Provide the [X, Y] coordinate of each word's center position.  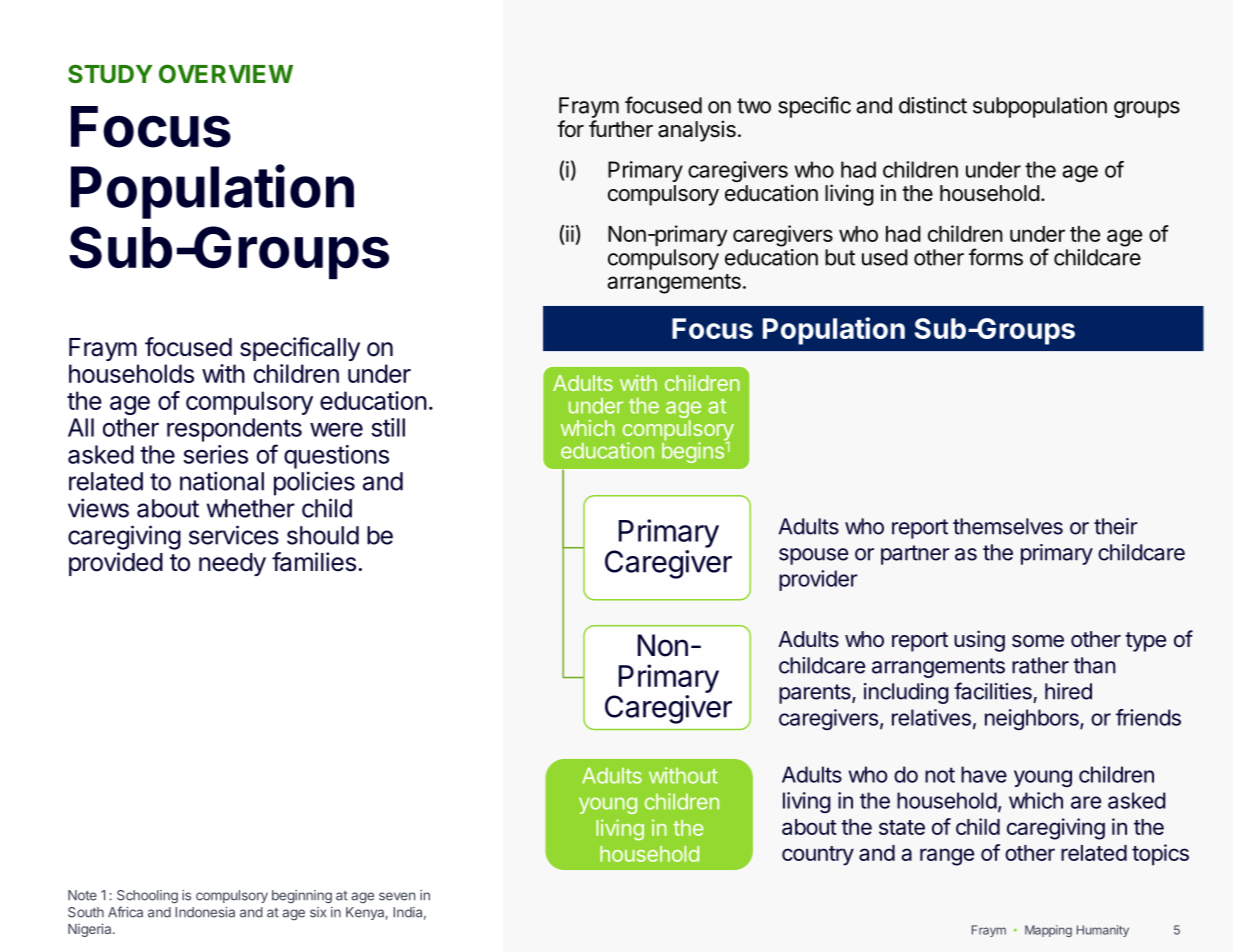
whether [251, 508]
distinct [933, 105]
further [621, 129]
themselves [1008, 526]
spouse [813, 556]
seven [397, 896]
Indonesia [205, 912]
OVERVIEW [226, 73]
